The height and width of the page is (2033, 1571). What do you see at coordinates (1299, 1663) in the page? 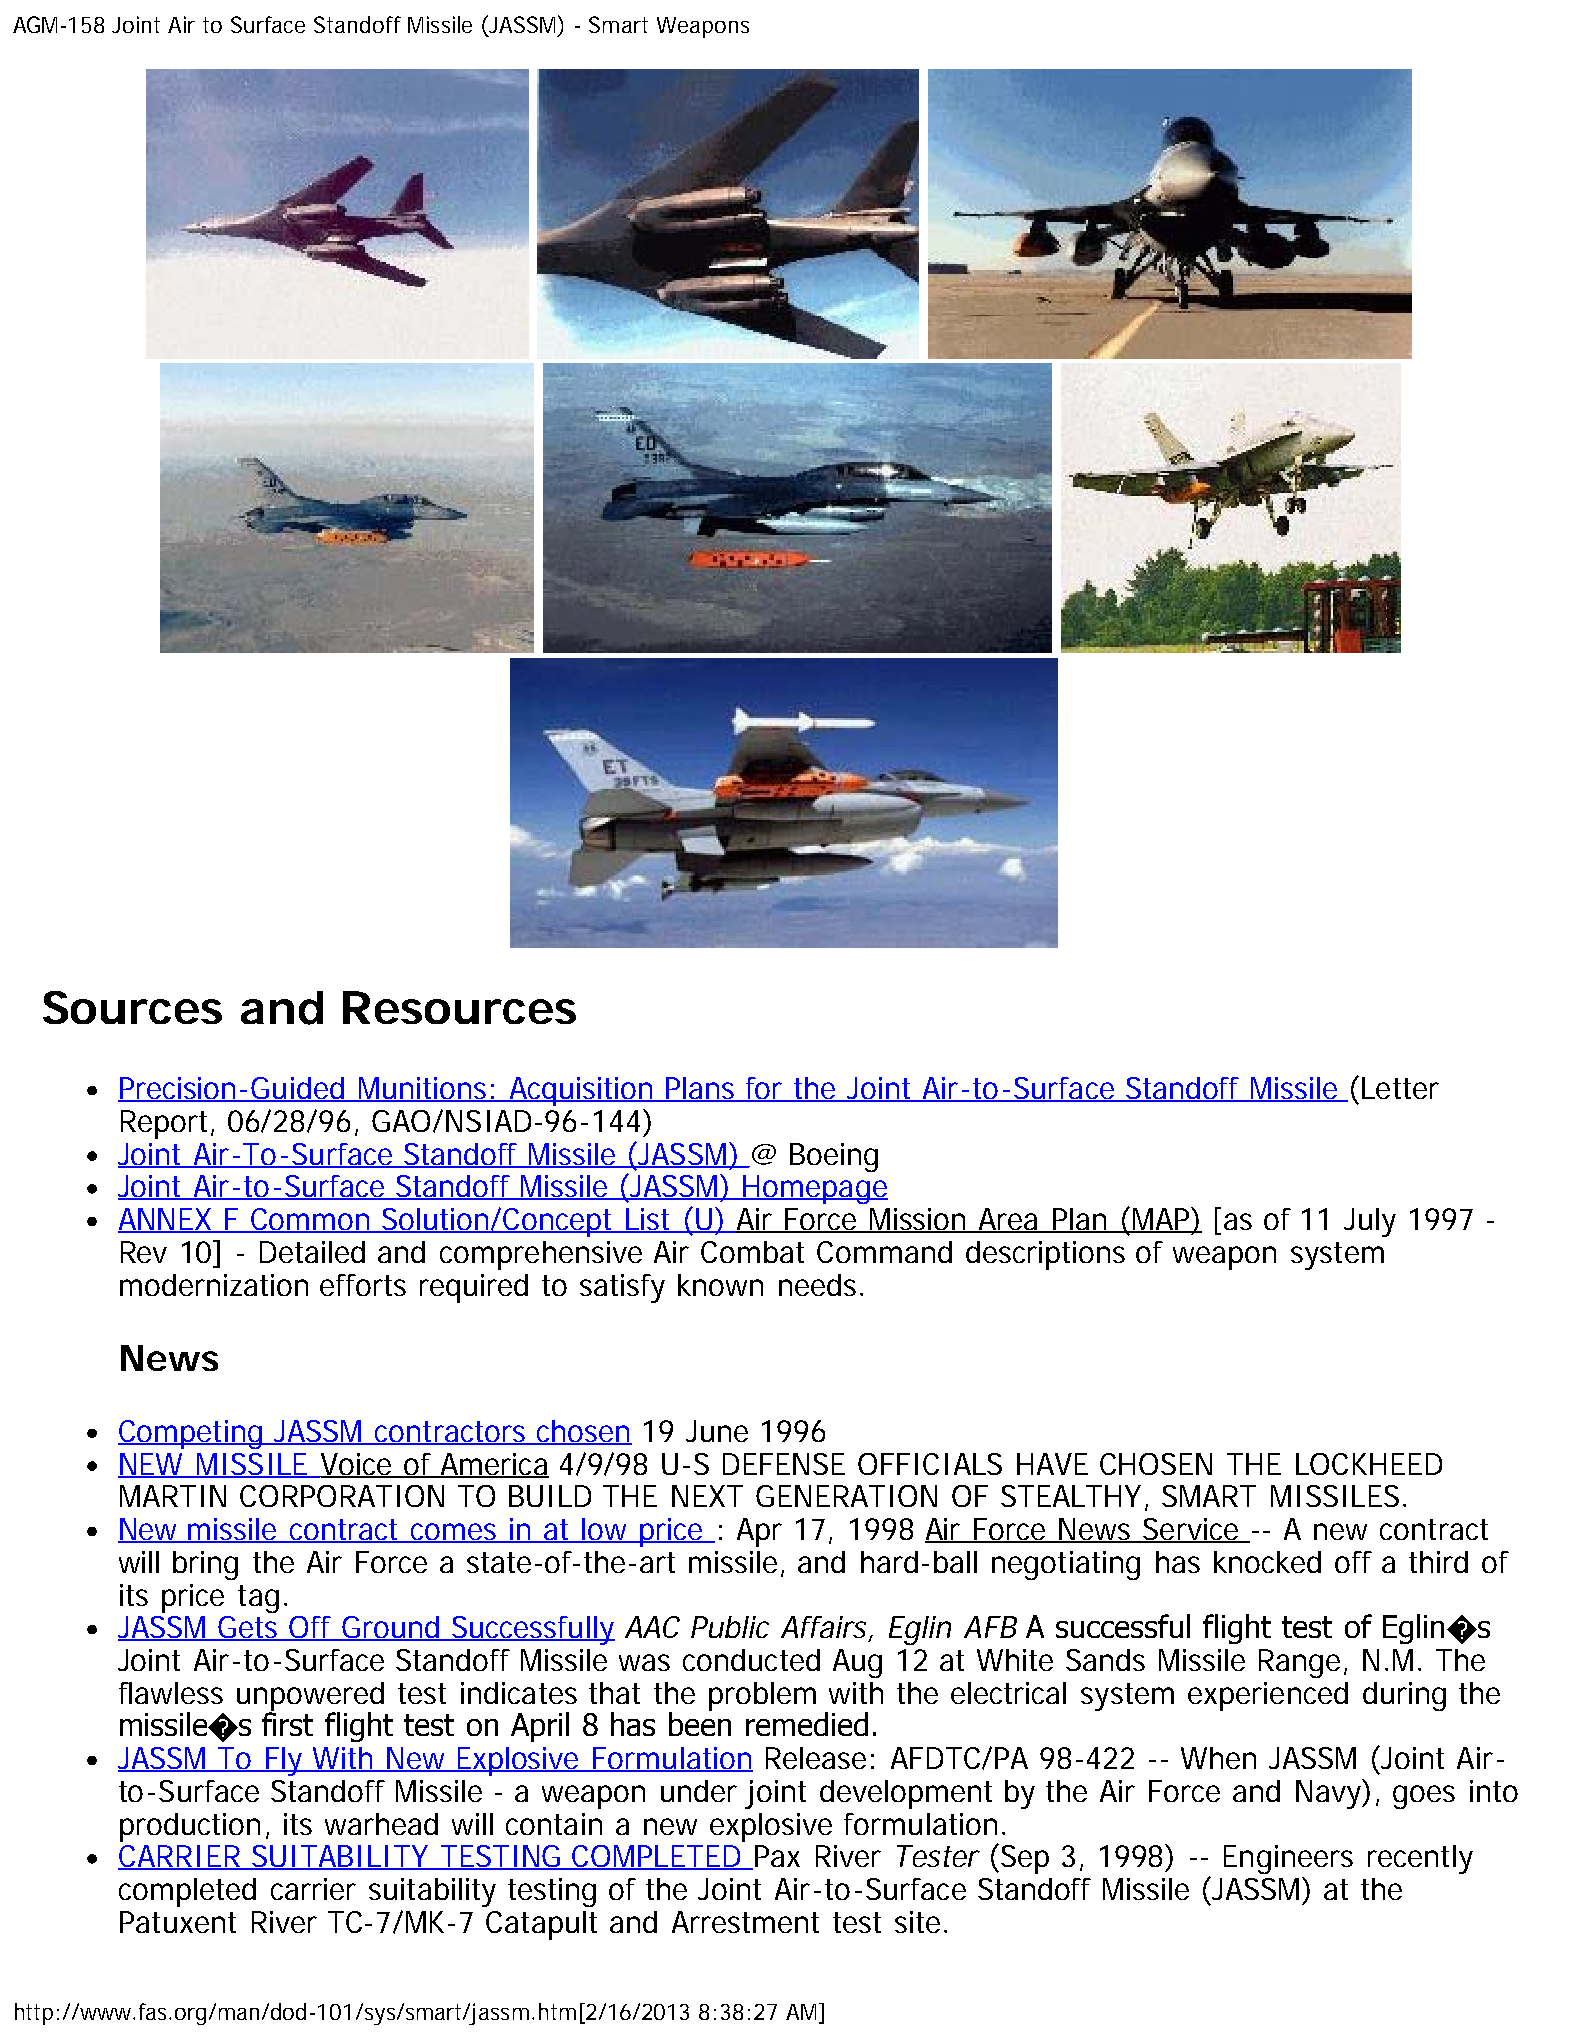
I see `Range` at bounding box center [1299, 1663].
